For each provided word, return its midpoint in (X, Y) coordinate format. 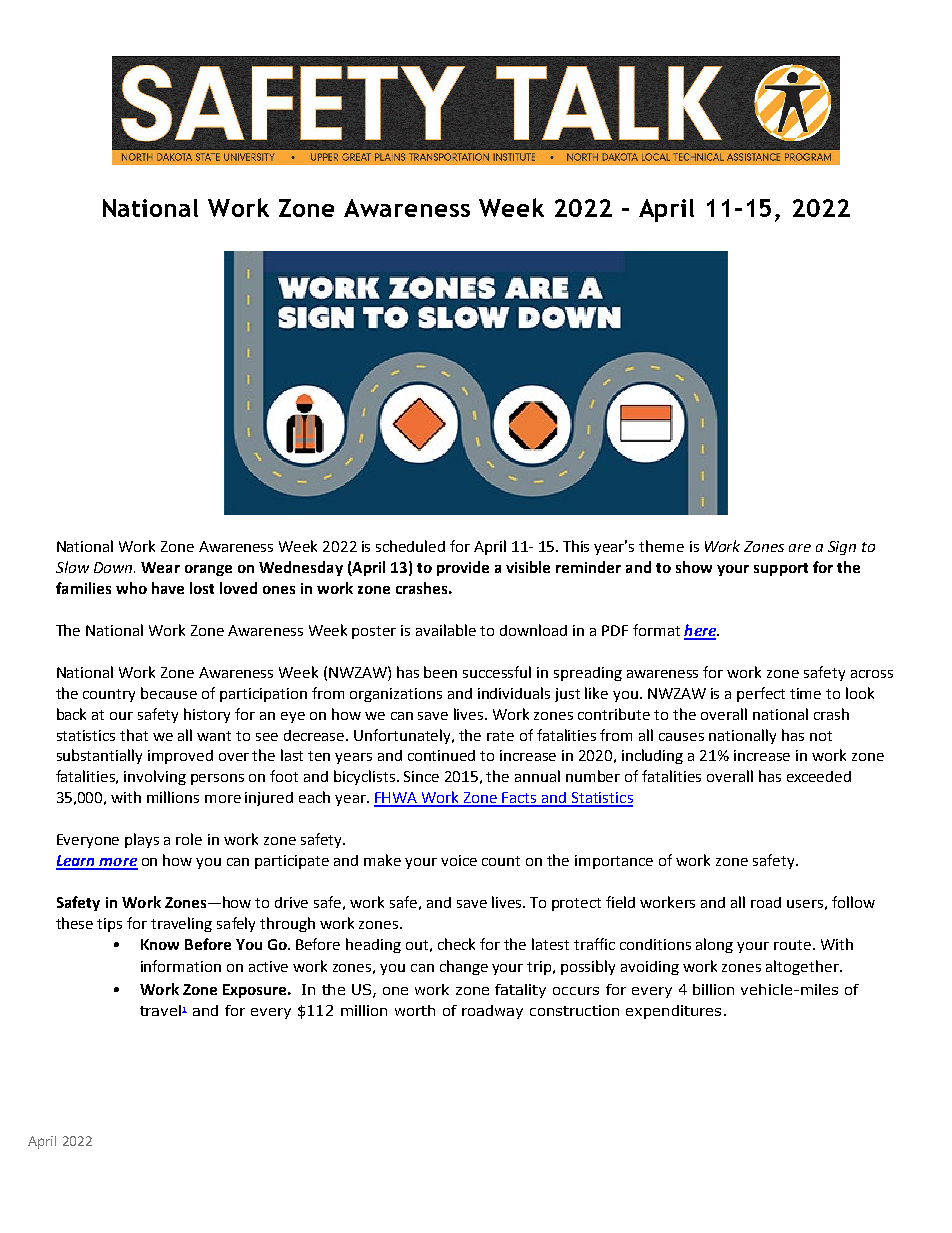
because (169, 693)
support (781, 569)
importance (614, 862)
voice (459, 860)
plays (142, 840)
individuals (514, 693)
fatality (520, 991)
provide (463, 568)
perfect (761, 694)
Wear (160, 567)
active (268, 966)
